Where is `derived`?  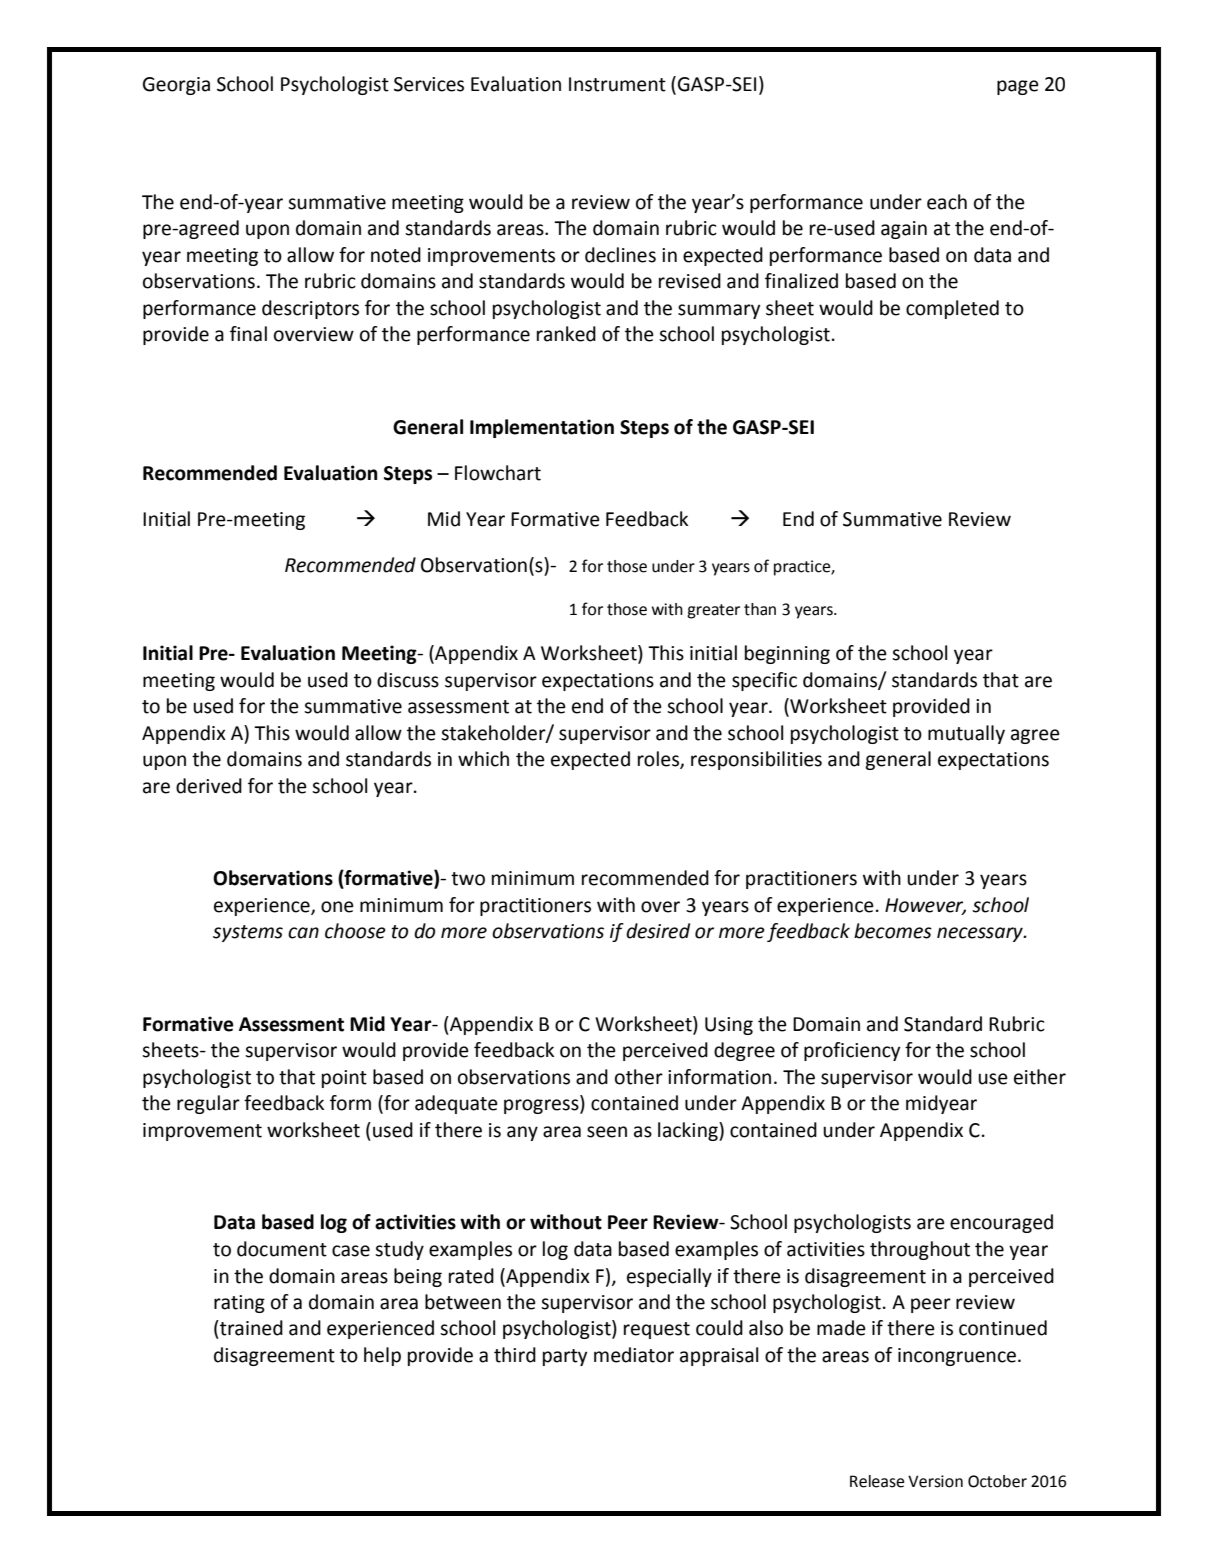
derived is located at coordinates (209, 786).
